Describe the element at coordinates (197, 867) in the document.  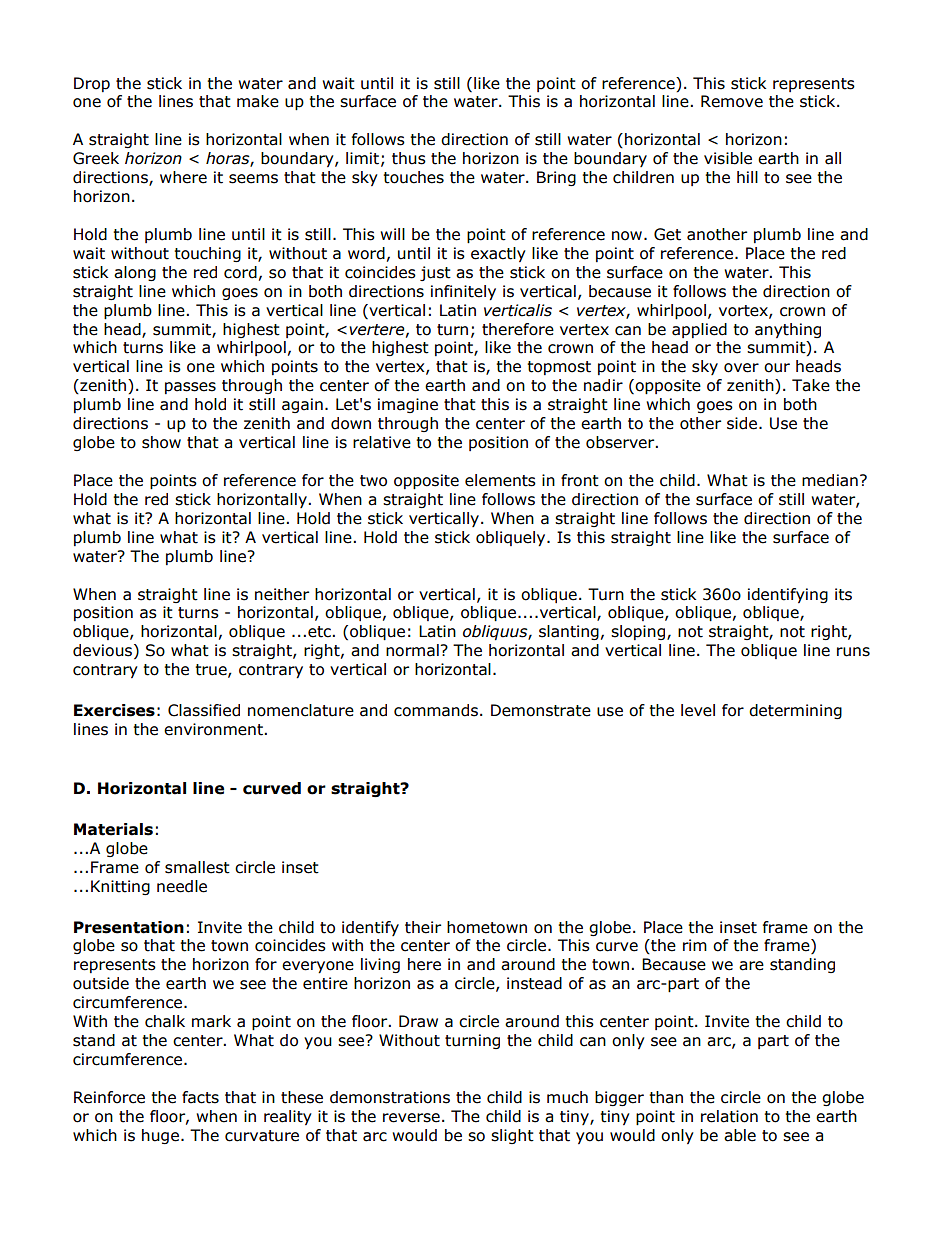
I see `smallest` at that location.
